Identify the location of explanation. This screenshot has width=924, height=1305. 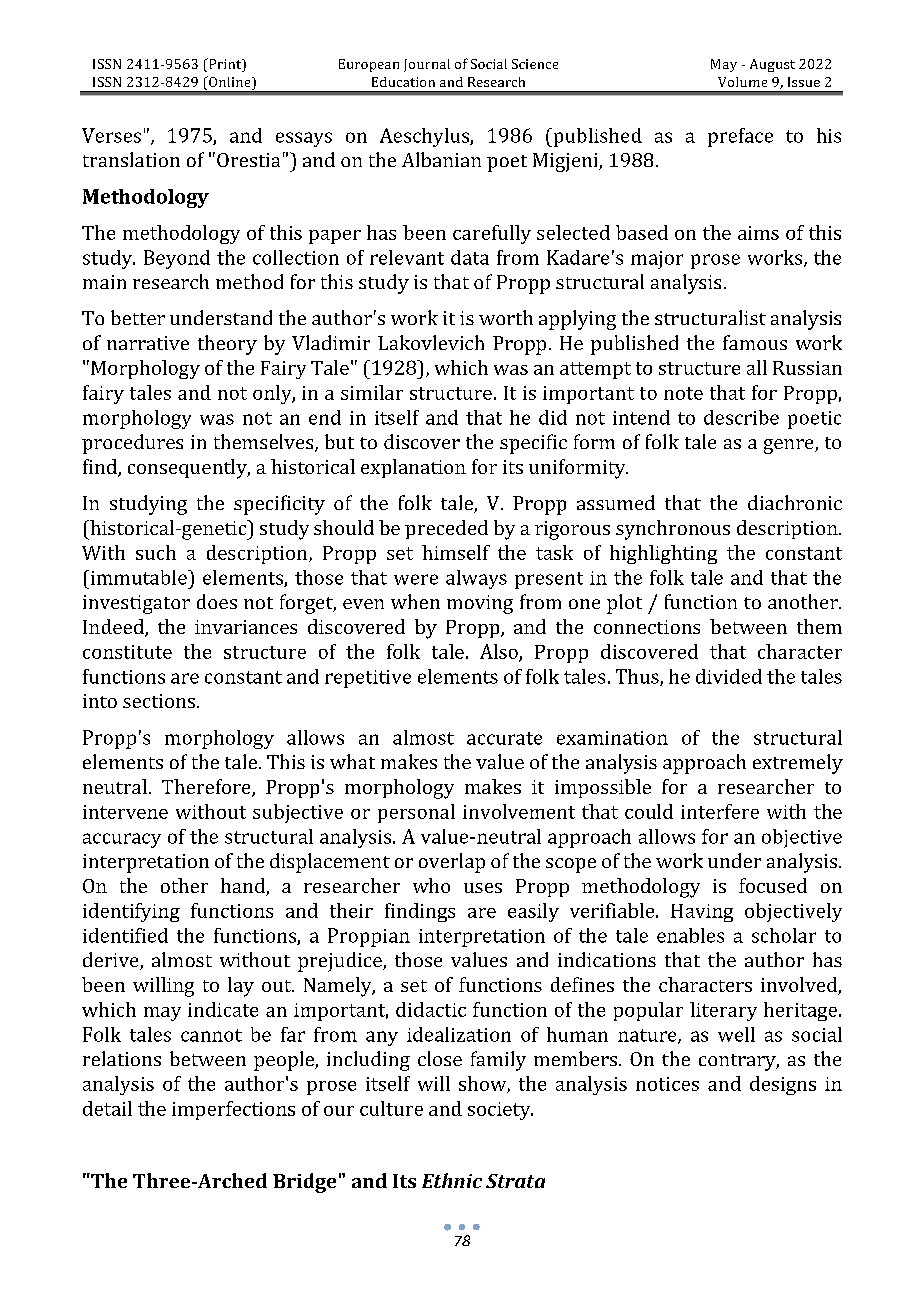
(413, 468).
